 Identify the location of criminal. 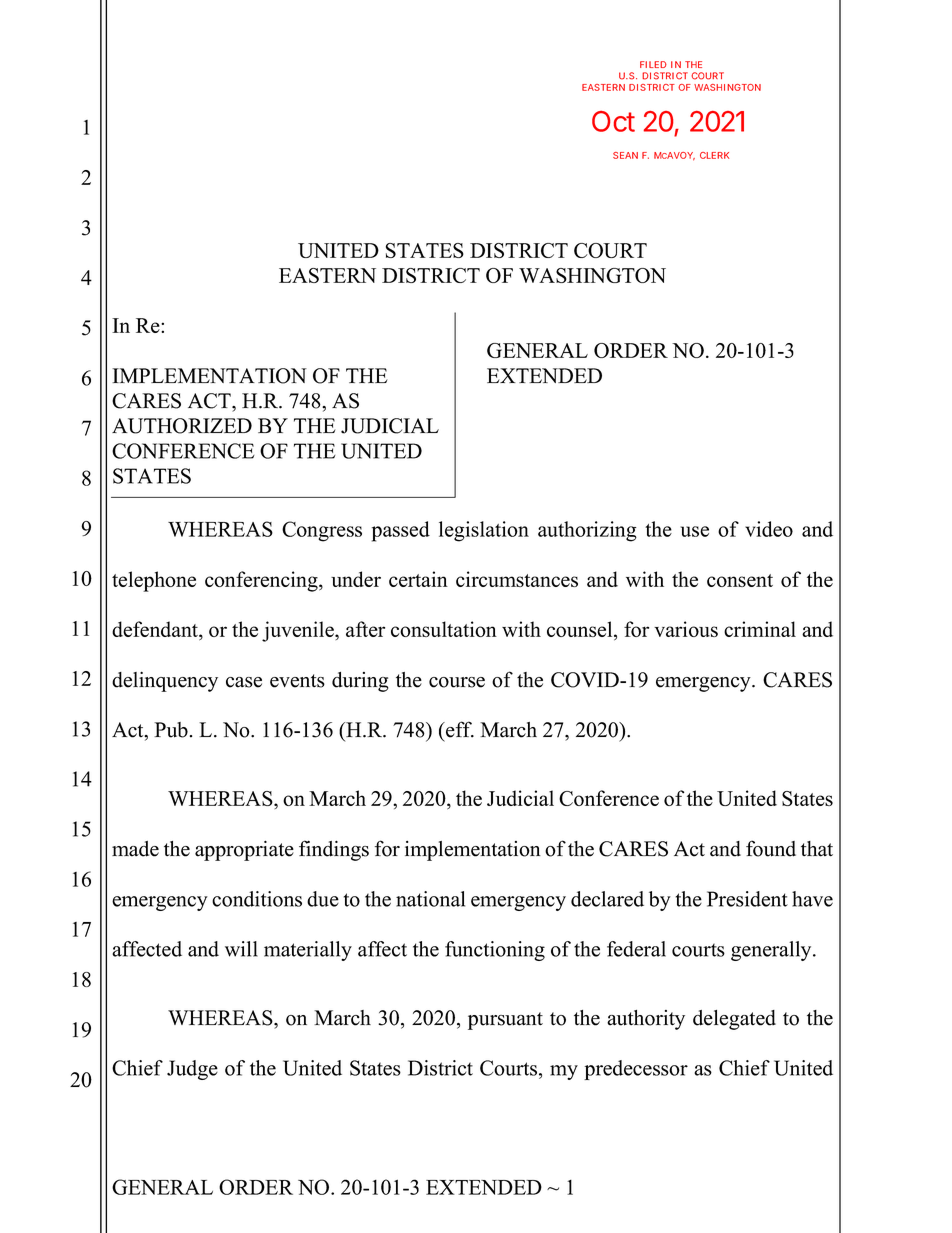
(760, 629).
